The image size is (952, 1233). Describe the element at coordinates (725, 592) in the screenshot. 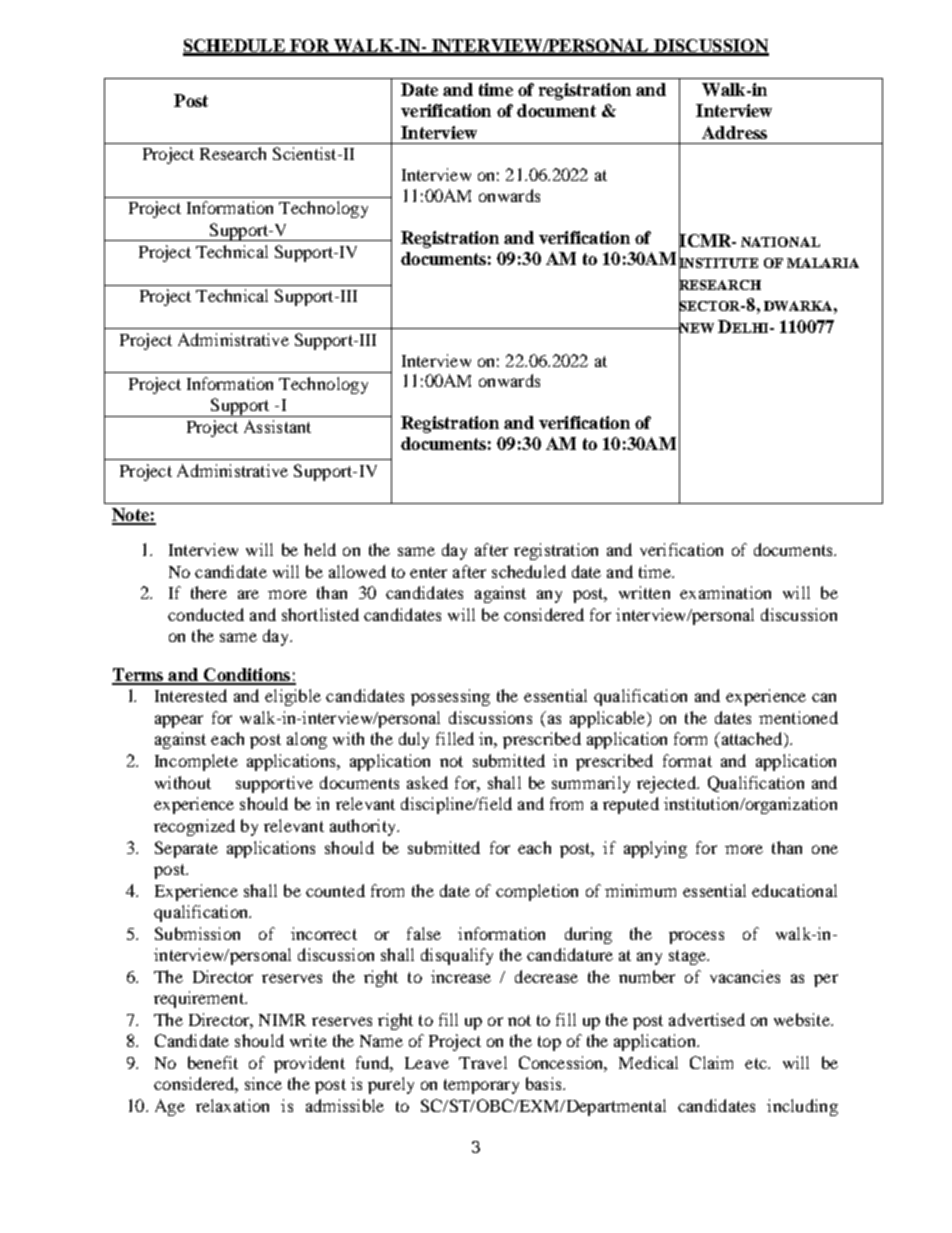

I see `examination` at that location.
